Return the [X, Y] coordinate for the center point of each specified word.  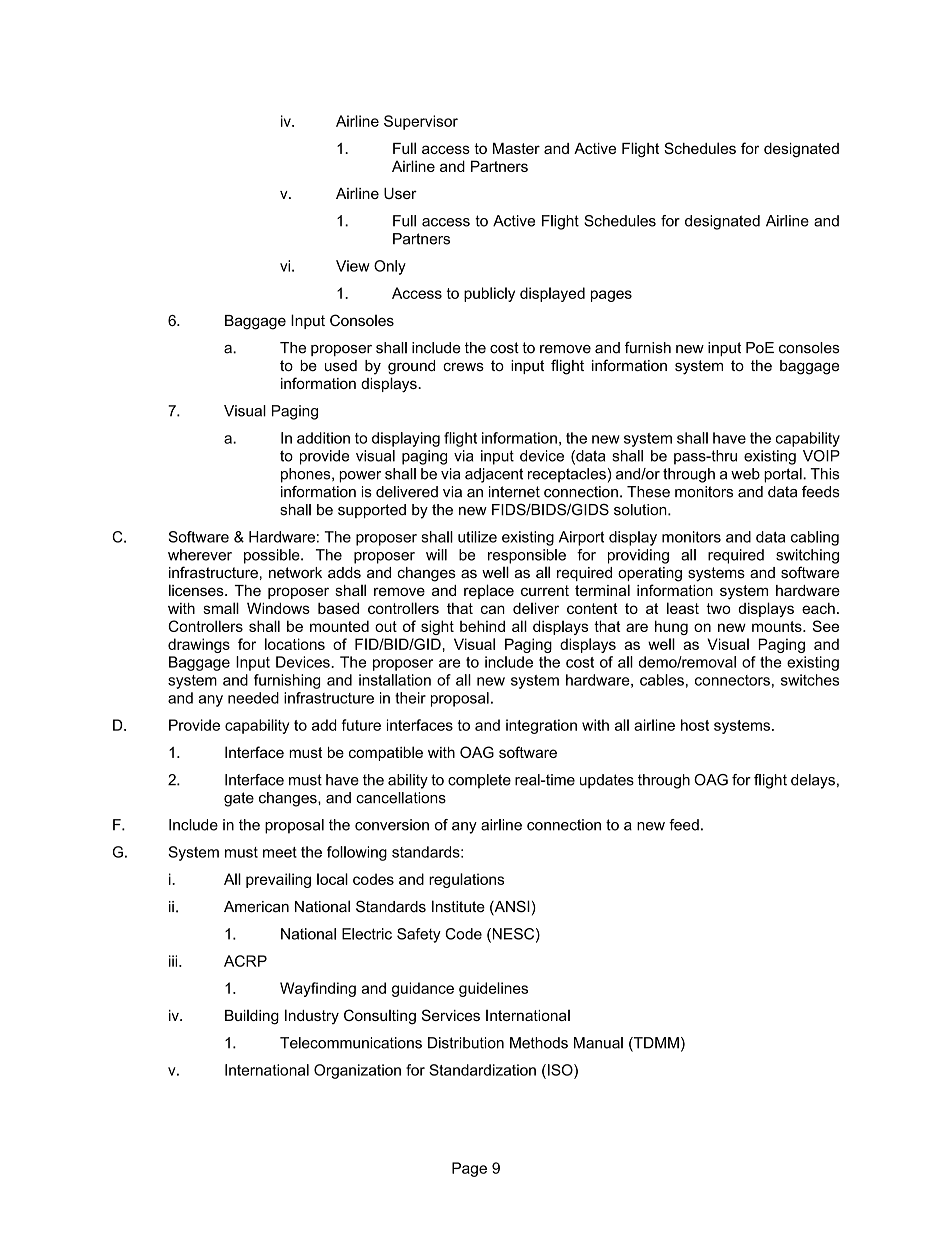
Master [516, 148]
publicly [489, 294]
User [400, 193]
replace [489, 591]
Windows [278, 608]
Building [252, 1017]
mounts [778, 626]
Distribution [466, 1043]
